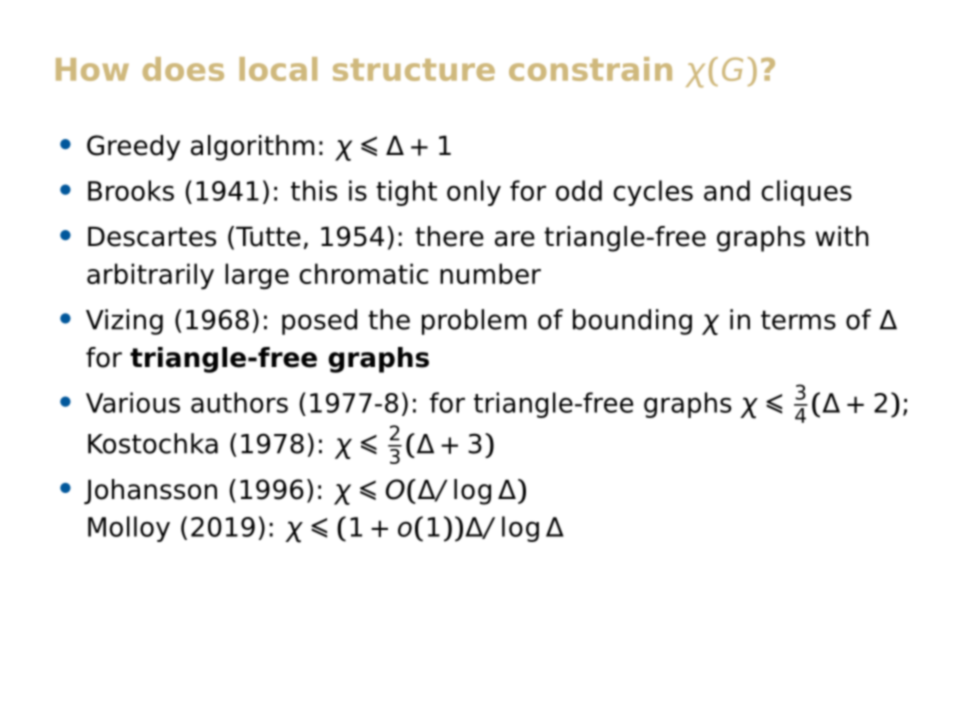  I want to click on constrain, so click(590, 69).
